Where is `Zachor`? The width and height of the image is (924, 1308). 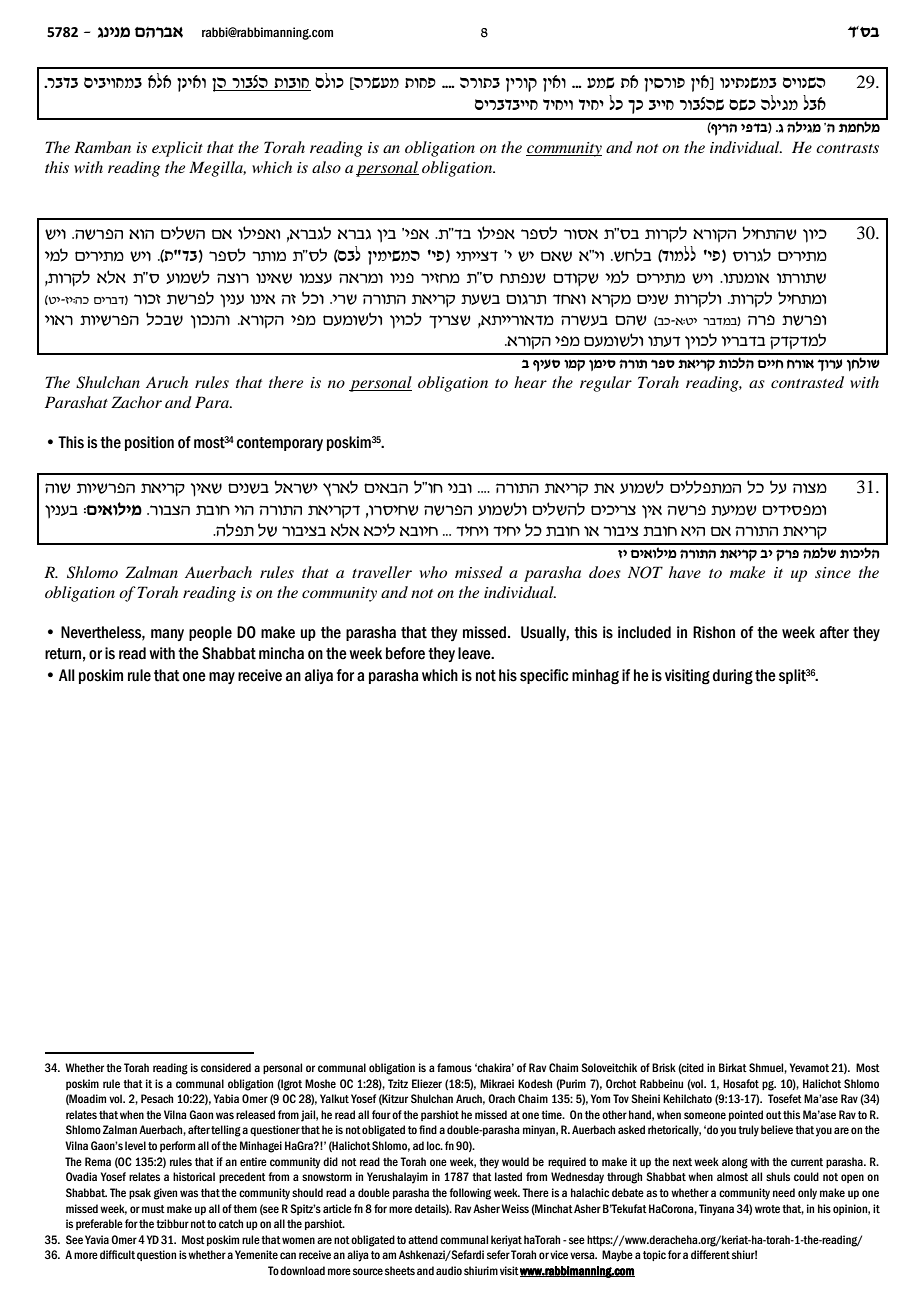 Zachor is located at coordinates (136, 402).
